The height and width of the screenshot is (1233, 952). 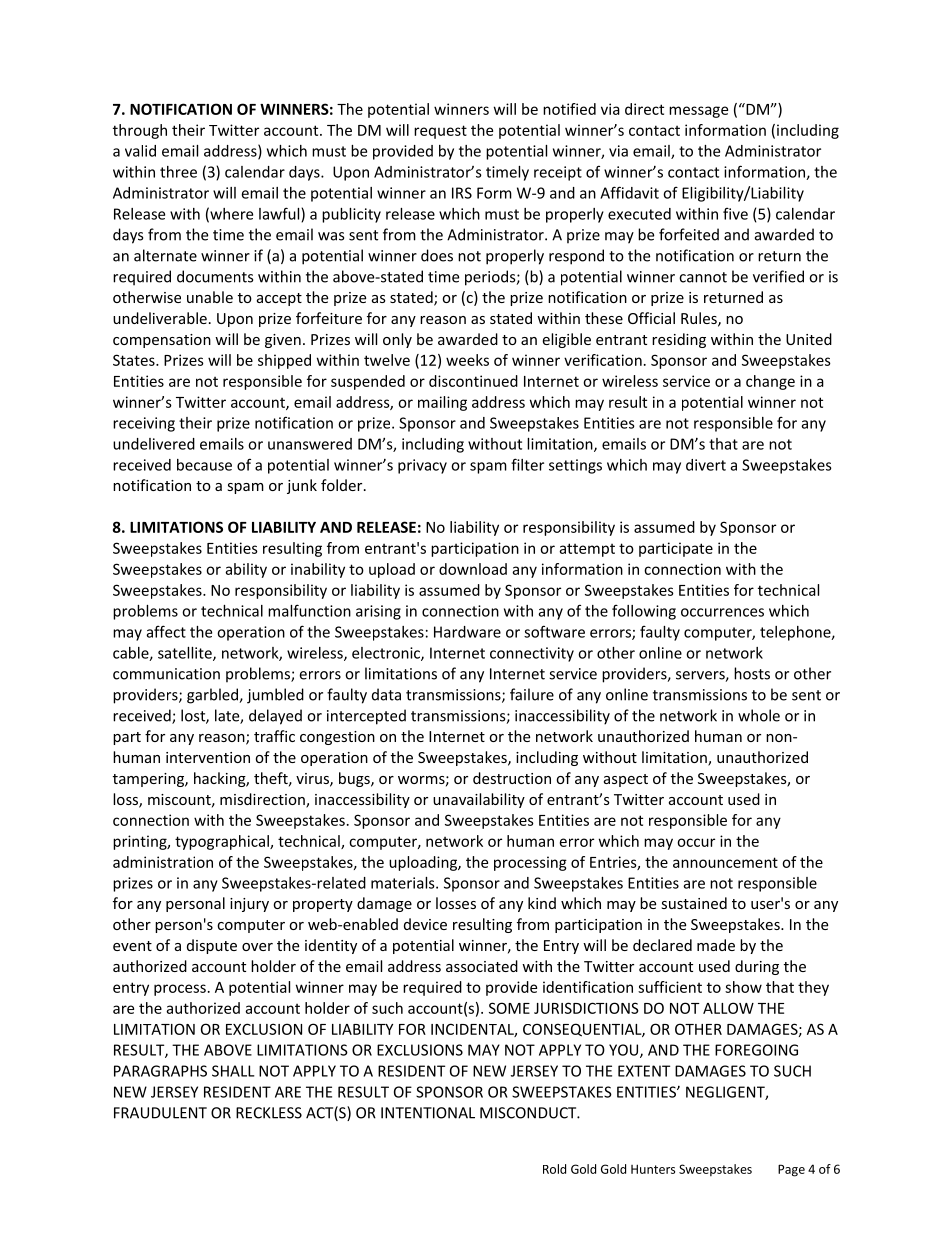 I want to click on three, so click(x=178, y=172).
